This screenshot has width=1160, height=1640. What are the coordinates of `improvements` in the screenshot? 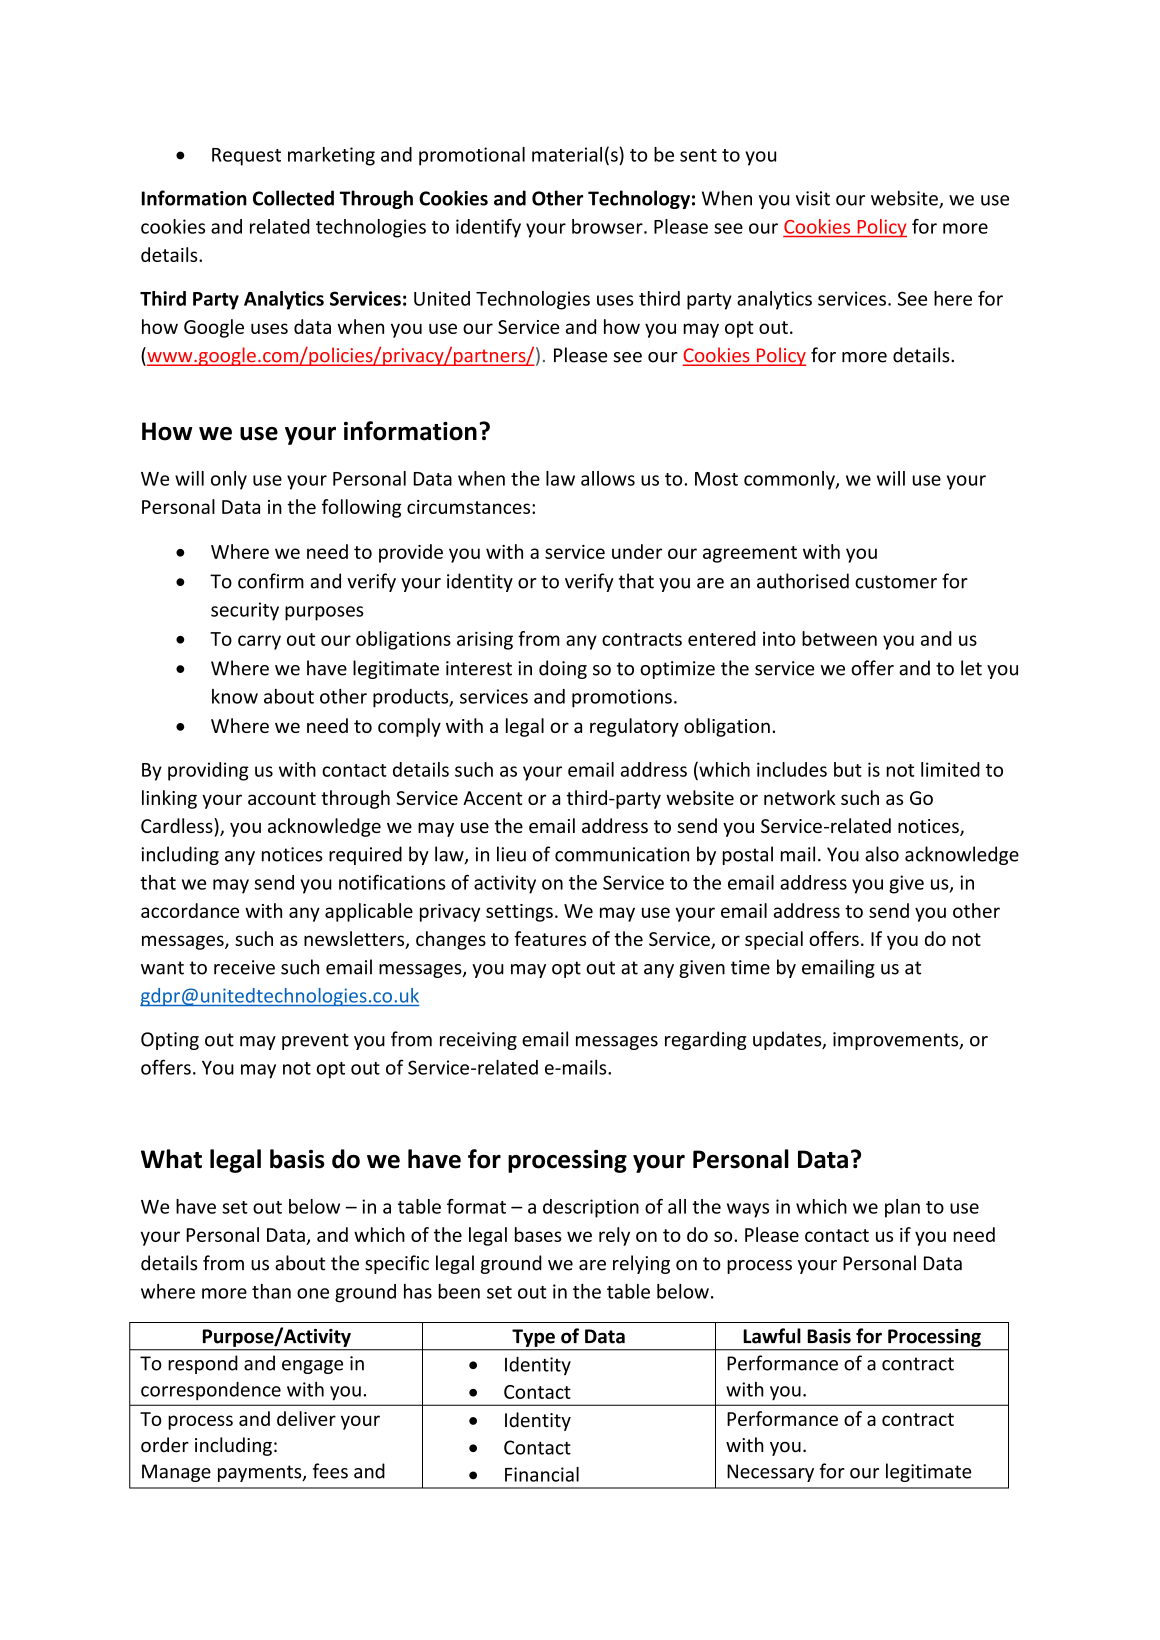 It's located at (897, 1041).
